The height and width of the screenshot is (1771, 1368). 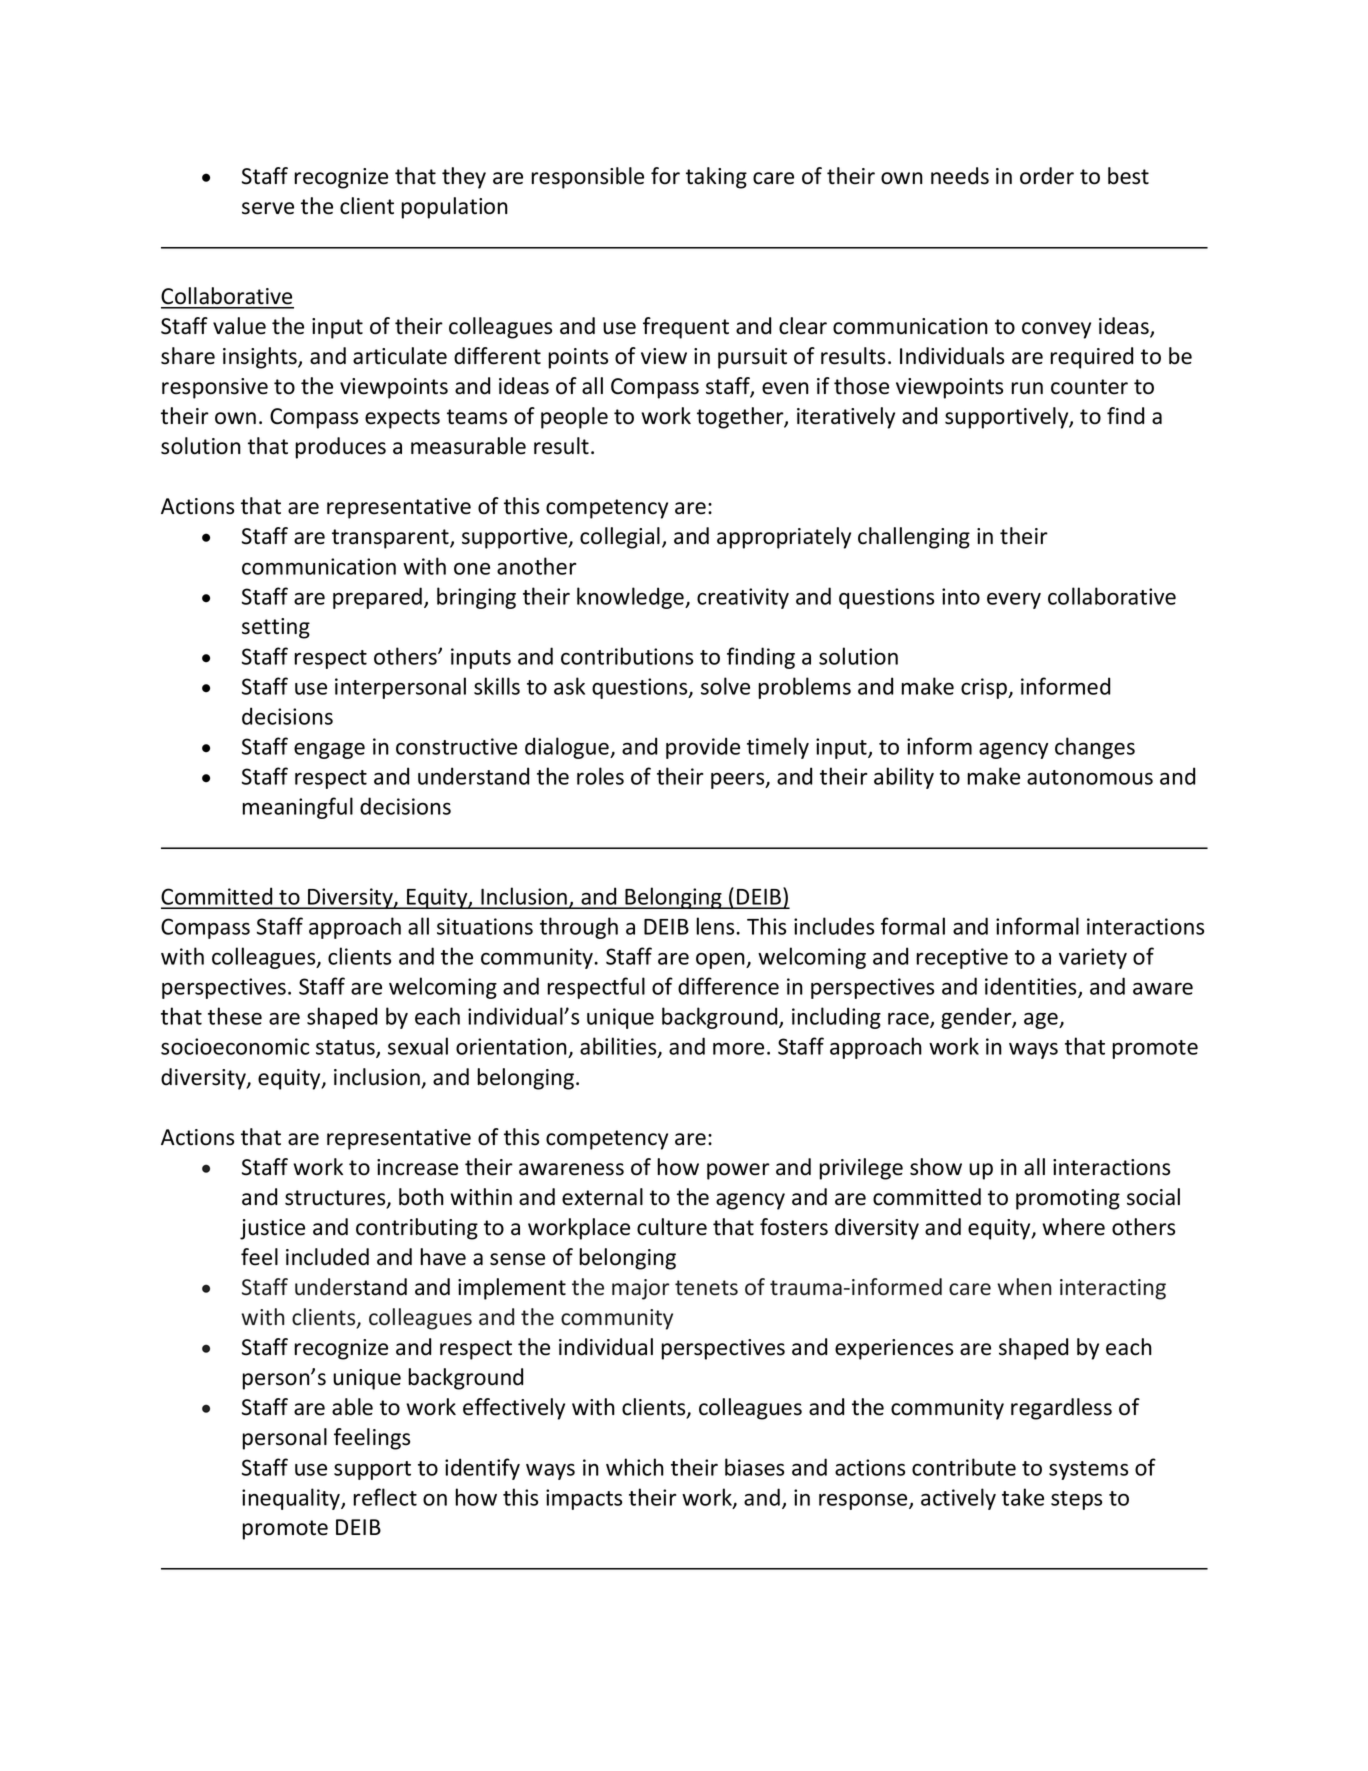 What do you see at coordinates (620, 538) in the screenshot?
I see `collegial` at bounding box center [620, 538].
